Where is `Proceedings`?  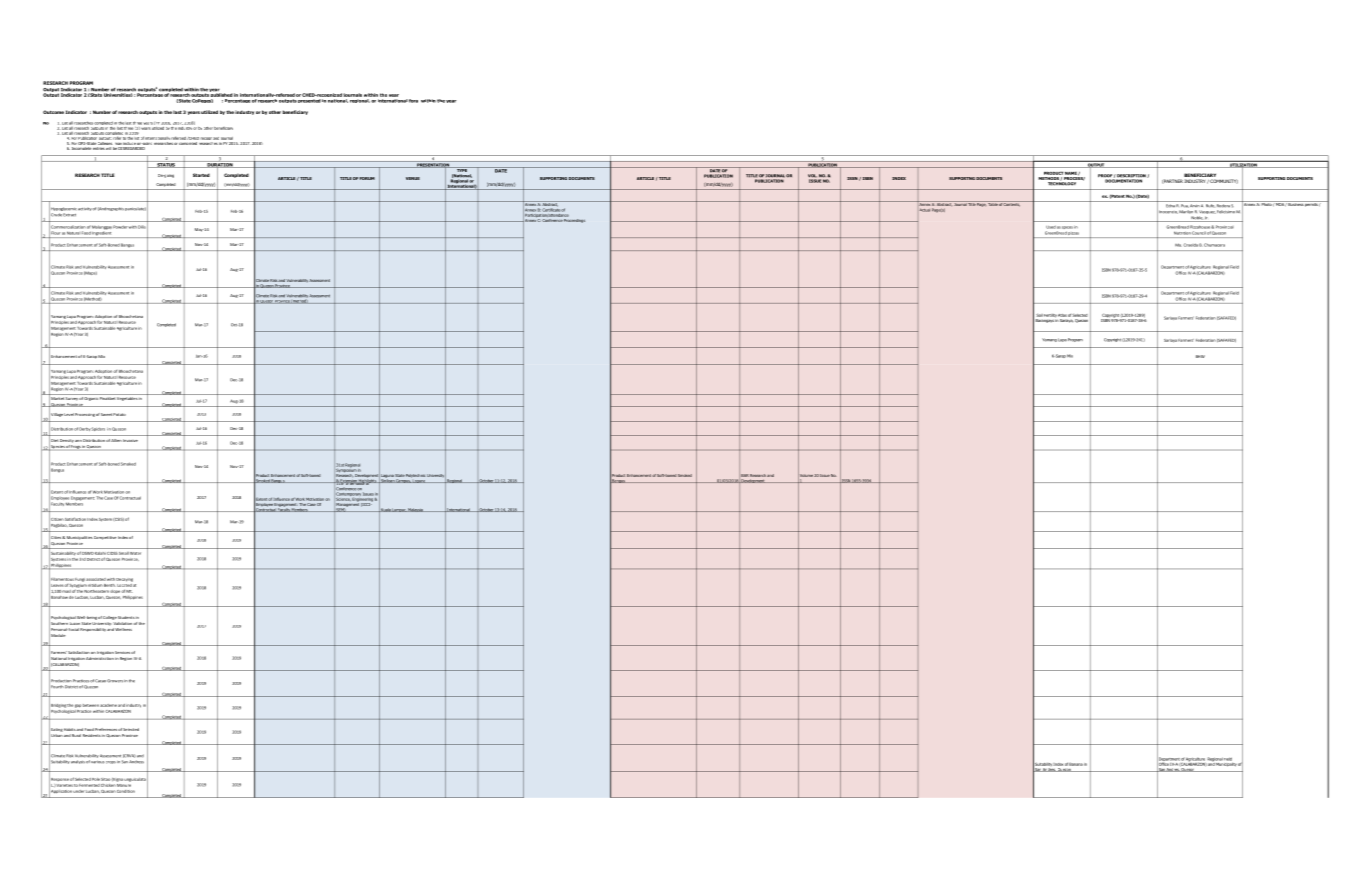
Proceedings is located at coordinates (574, 219).
